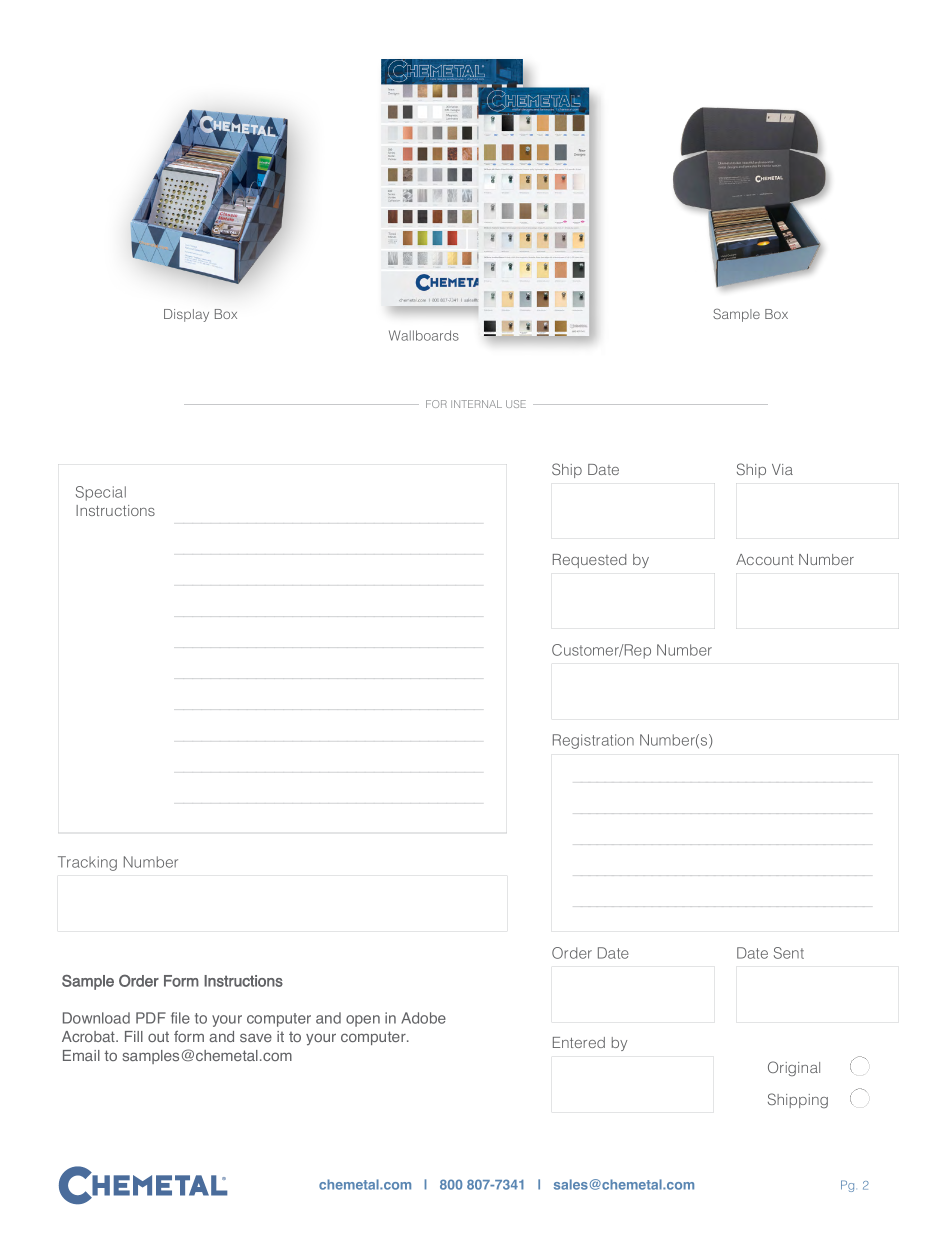  I want to click on USE, so click(516, 404).
